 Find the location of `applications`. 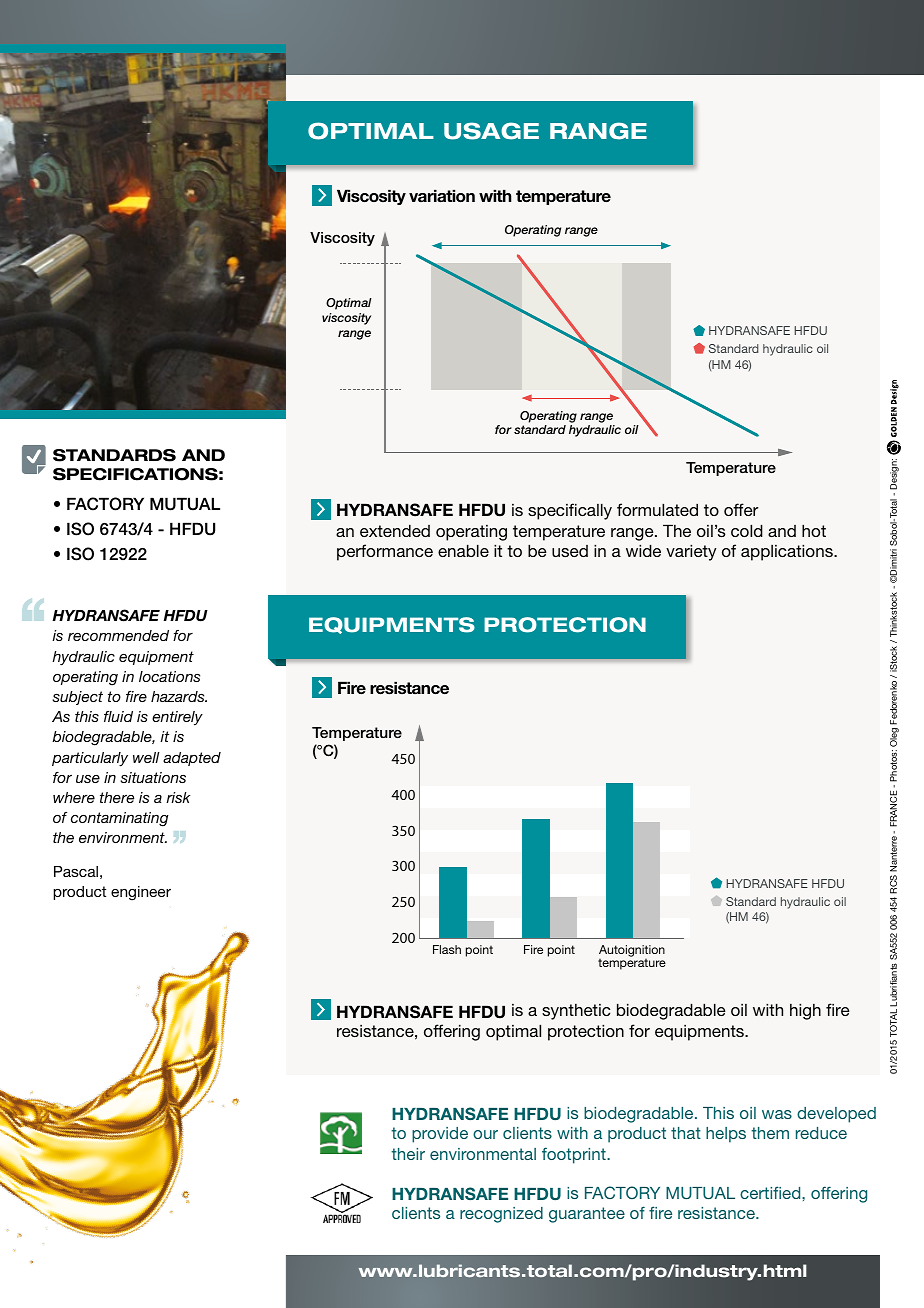

applications is located at coordinates (788, 552).
